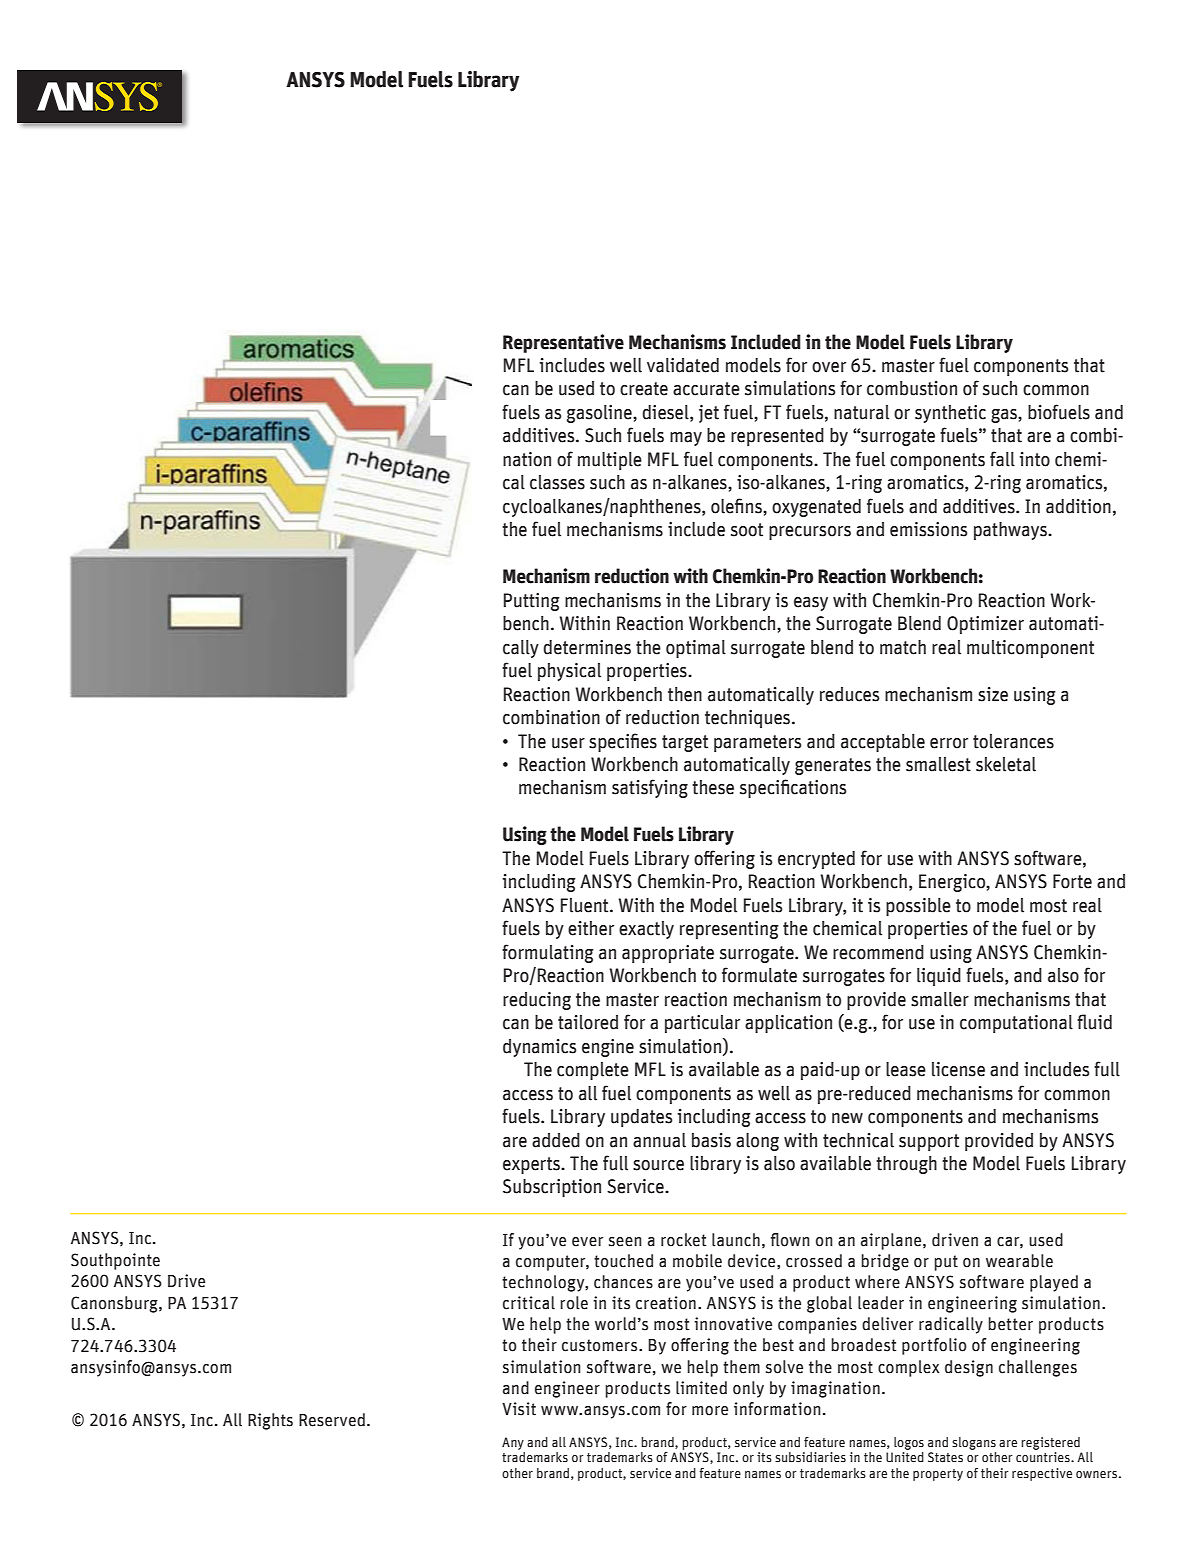 The height and width of the screenshot is (1549, 1197). Describe the element at coordinates (563, 343) in the screenshot. I see `Representative` at that location.
